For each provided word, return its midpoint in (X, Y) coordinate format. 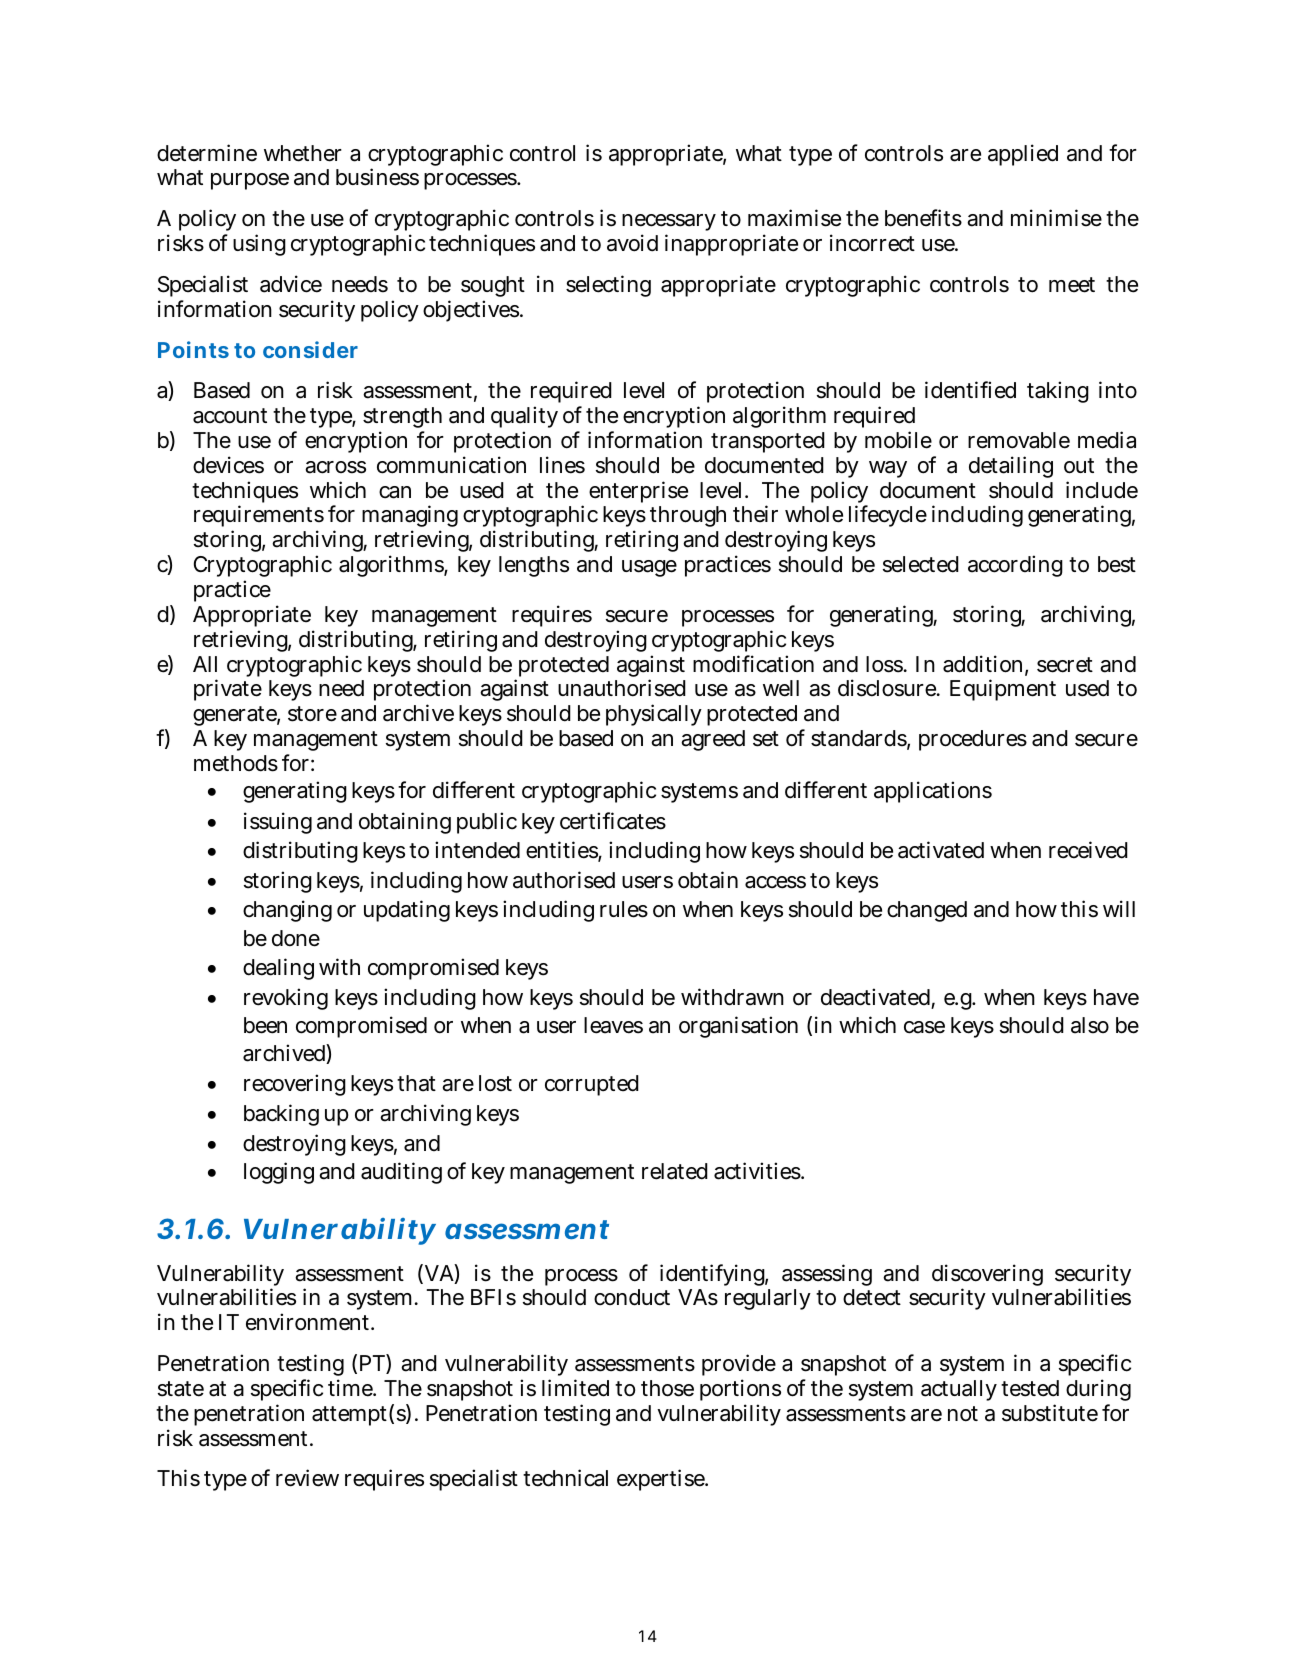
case (924, 1027)
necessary (669, 224)
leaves (613, 1025)
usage (649, 568)
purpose (250, 181)
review (307, 1478)
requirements (259, 518)
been (265, 1025)
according (1015, 566)
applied (1023, 155)
